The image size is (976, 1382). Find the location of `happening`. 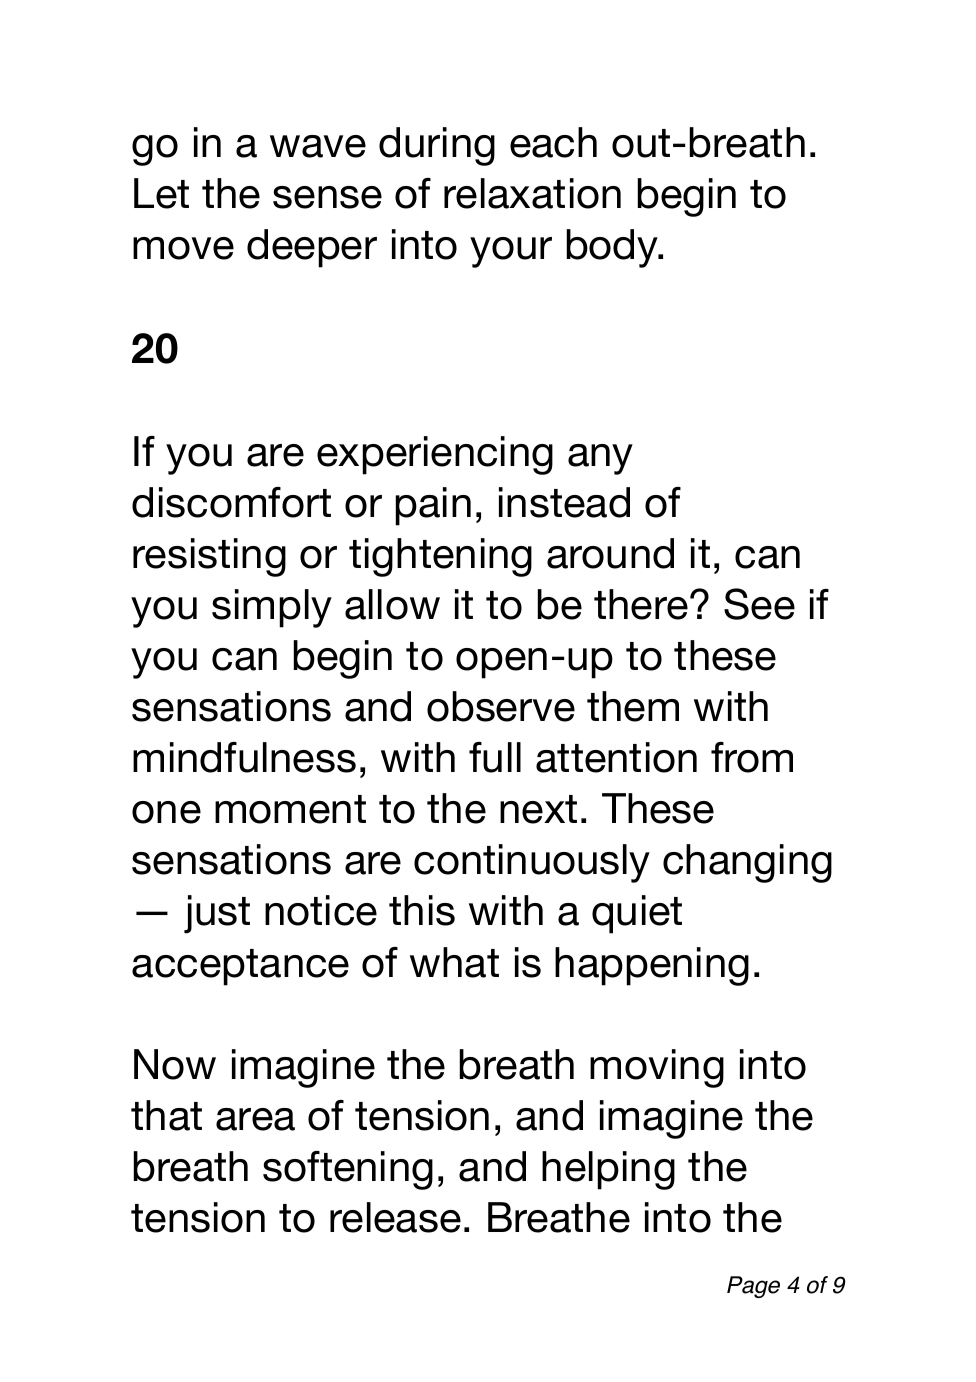

happening is located at coordinates (652, 966).
